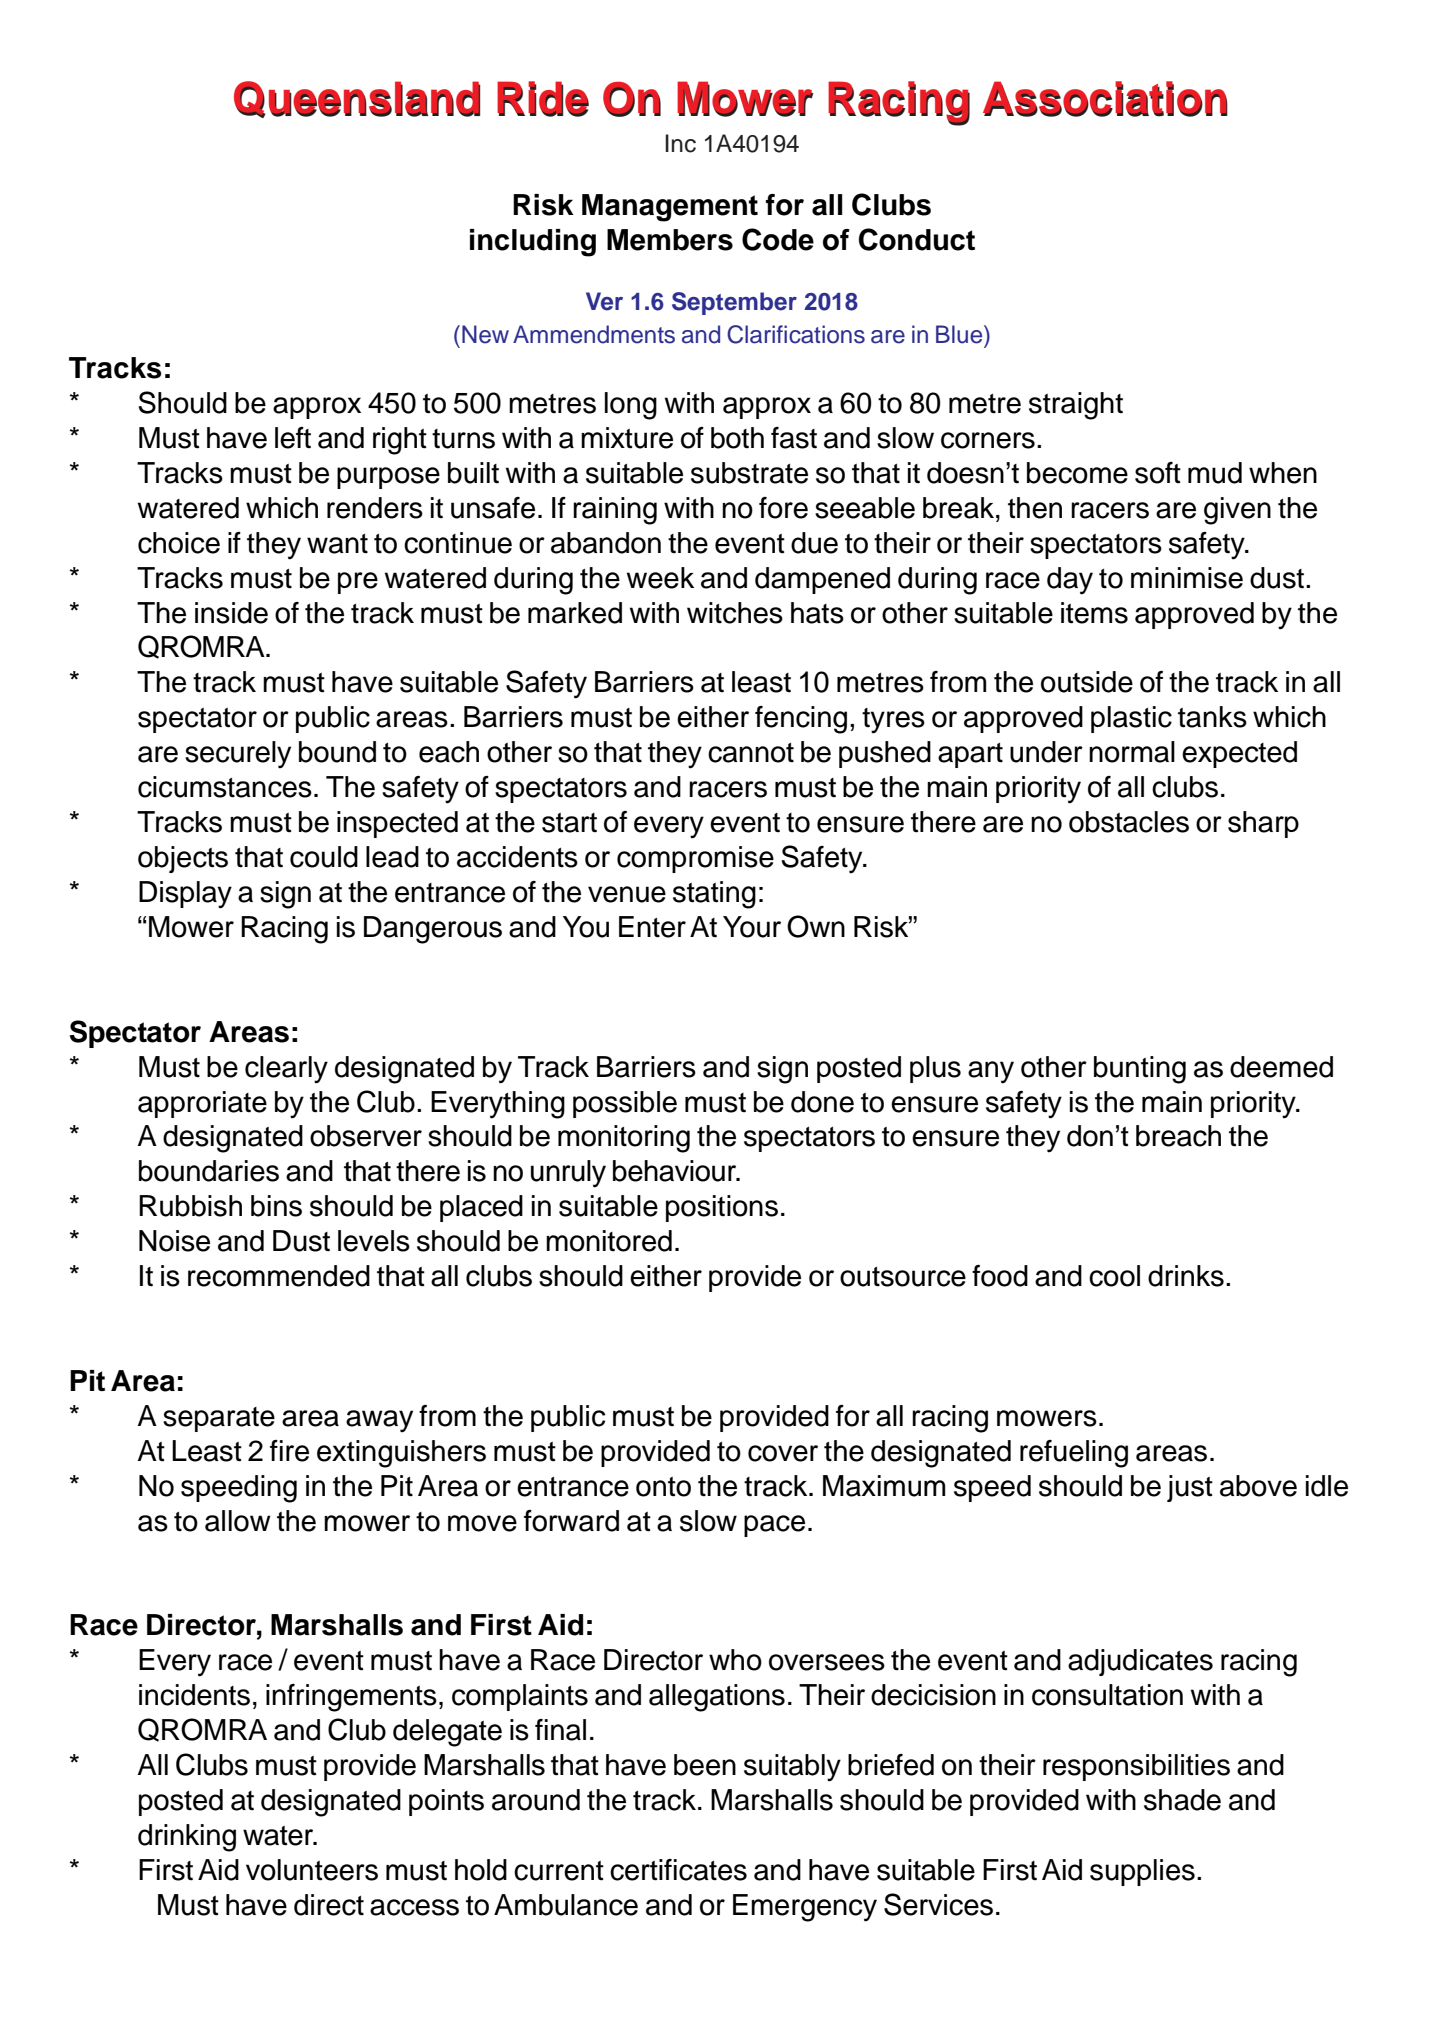  Describe the element at coordinates (279, 1276) in the image. I see `recommended` at that location.
